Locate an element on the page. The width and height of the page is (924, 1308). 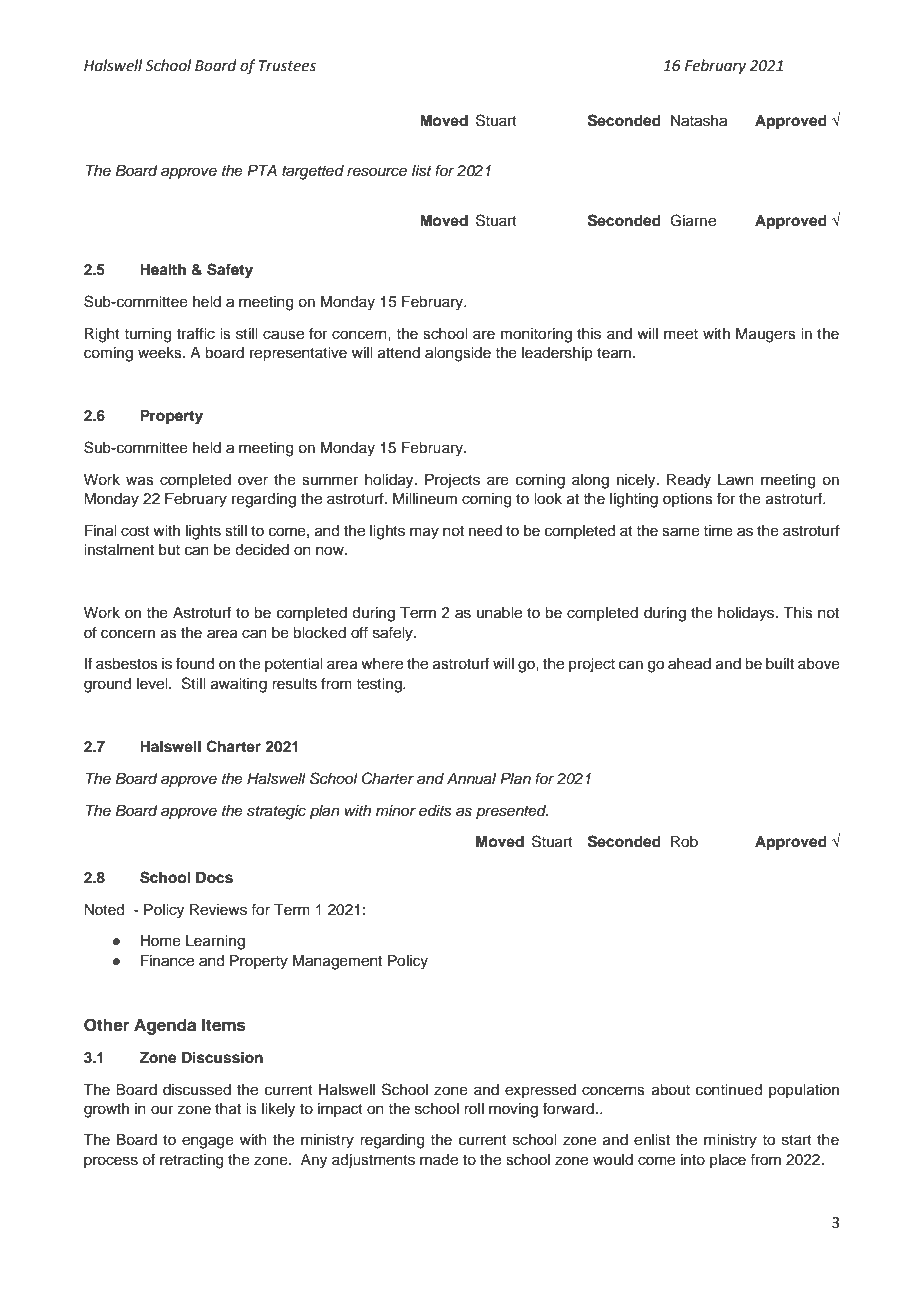
team is located at coordinates (614, 353).
